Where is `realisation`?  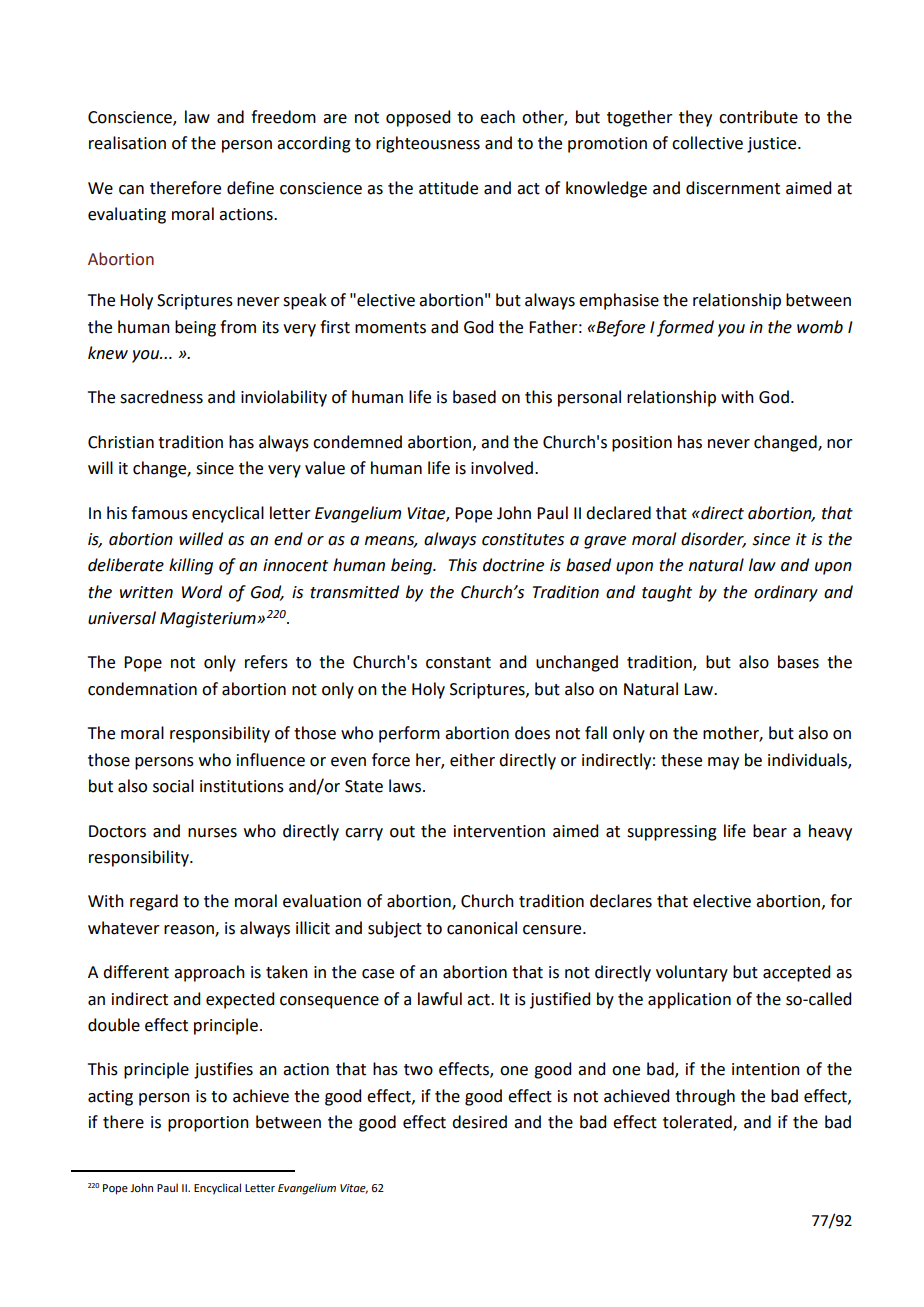 realisation is located at coordinates (127, 143).
